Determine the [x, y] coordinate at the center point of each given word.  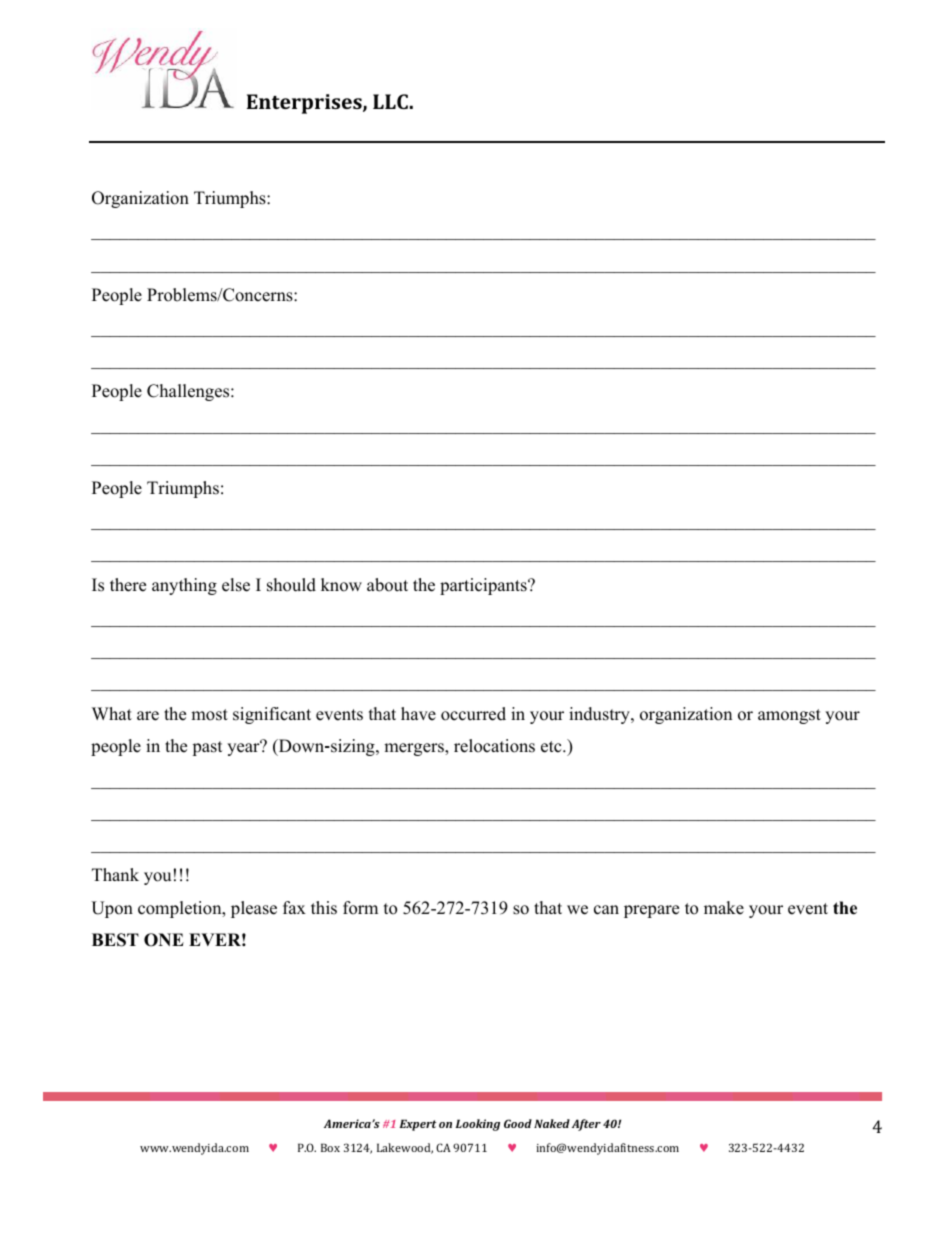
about [387, 585]
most [209, 715]
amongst [789, 716]
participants [484, 586]
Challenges [189, 392]
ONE [164, 940]
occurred [473, 714]
